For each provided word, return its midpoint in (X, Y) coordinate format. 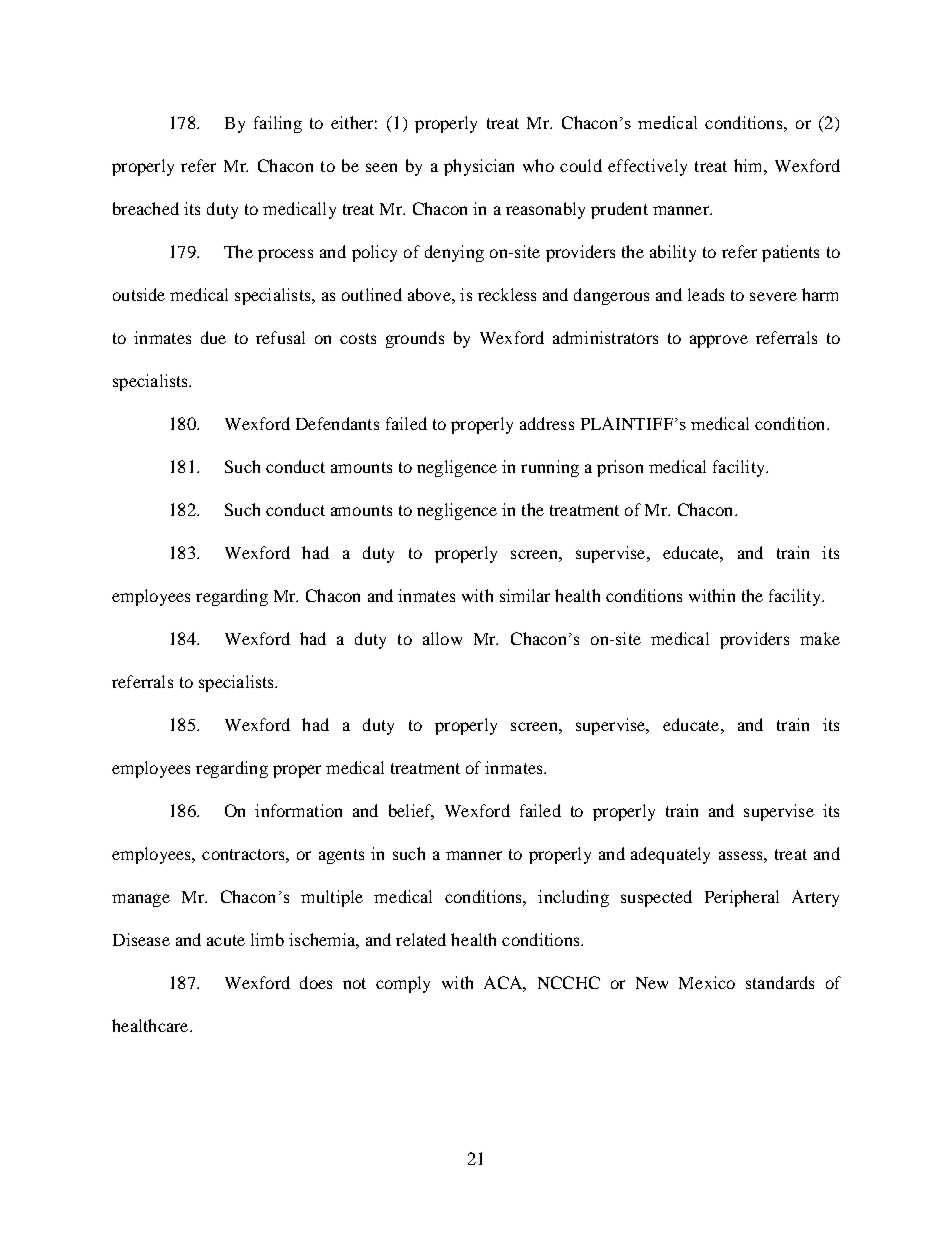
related (421, 939)
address (547, 423)
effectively (647, 167)
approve (719, 341)
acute (226, 940)
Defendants (337, 423)
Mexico (707, 982)
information (298, 810)
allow (442, 638)
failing (278, 124)
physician (479, 167)
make (820, 638)
